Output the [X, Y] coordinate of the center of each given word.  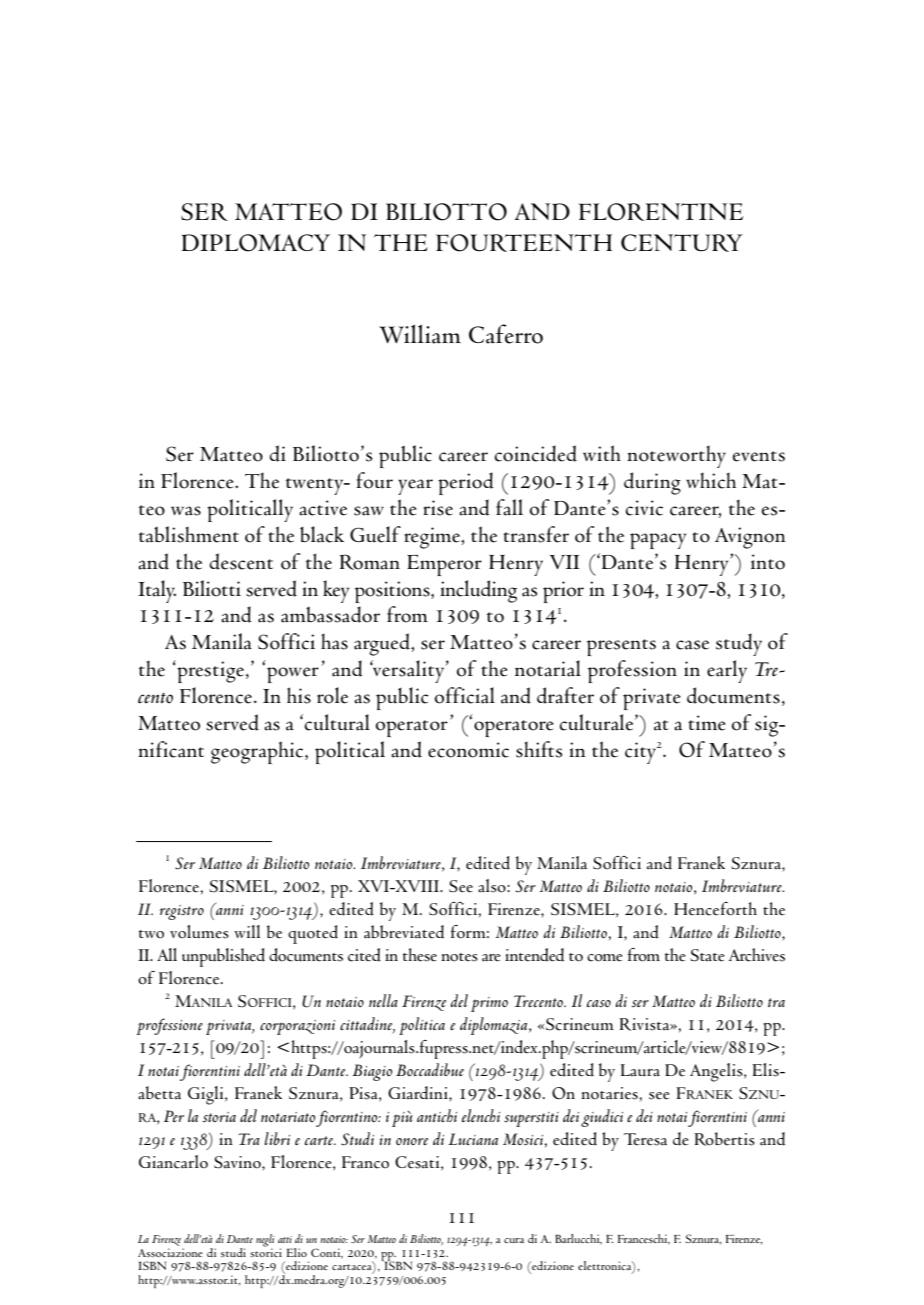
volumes [199, 932]
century [682, 243]
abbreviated [404, 932]
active [323, 508]
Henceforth [715, 909]
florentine [661, 212]
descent [241, 561]
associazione [170, 1252]
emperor [444, 565]
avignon [750, 538]
